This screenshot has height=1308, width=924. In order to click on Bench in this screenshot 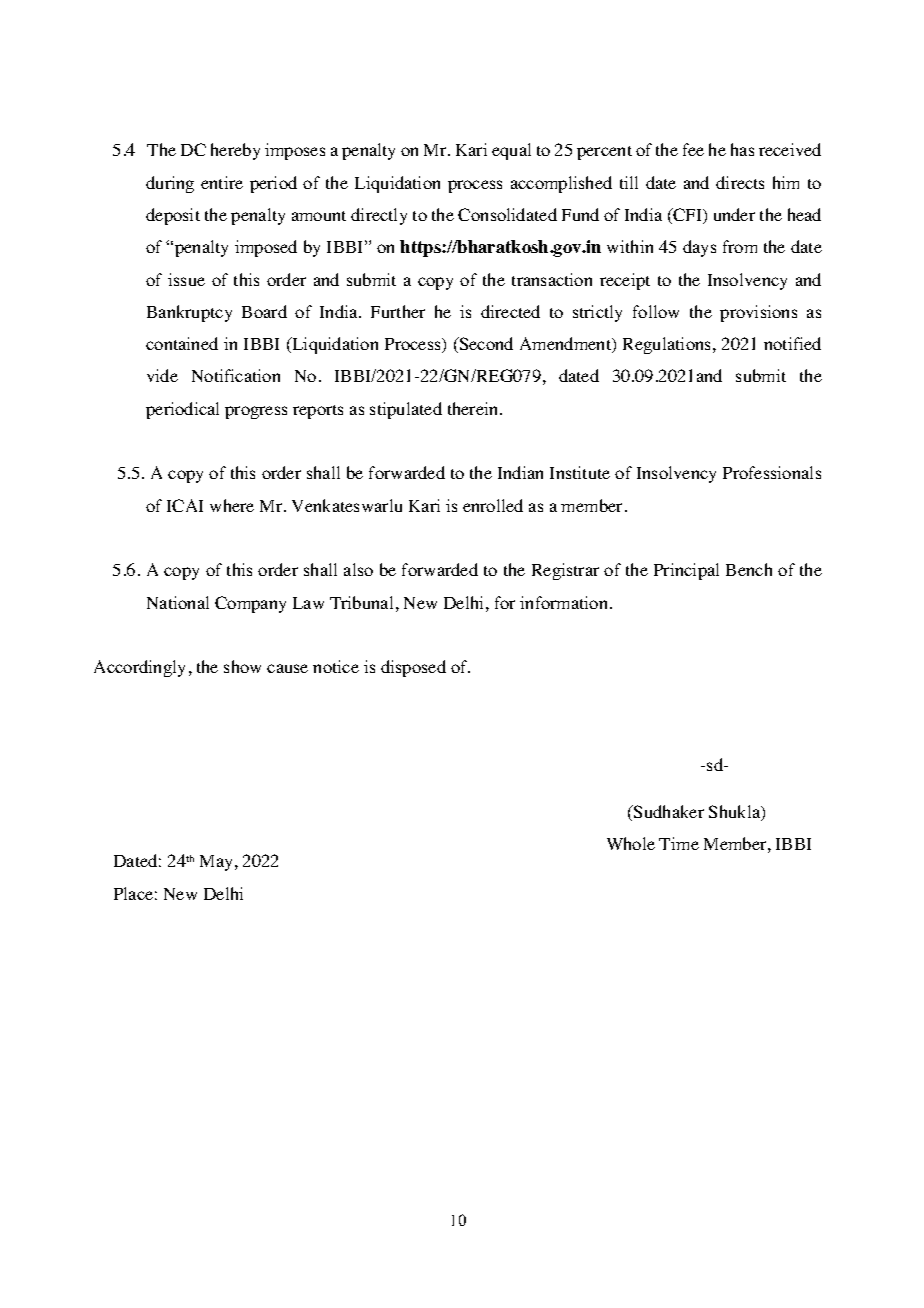, I will do `click(749, 569)`.
